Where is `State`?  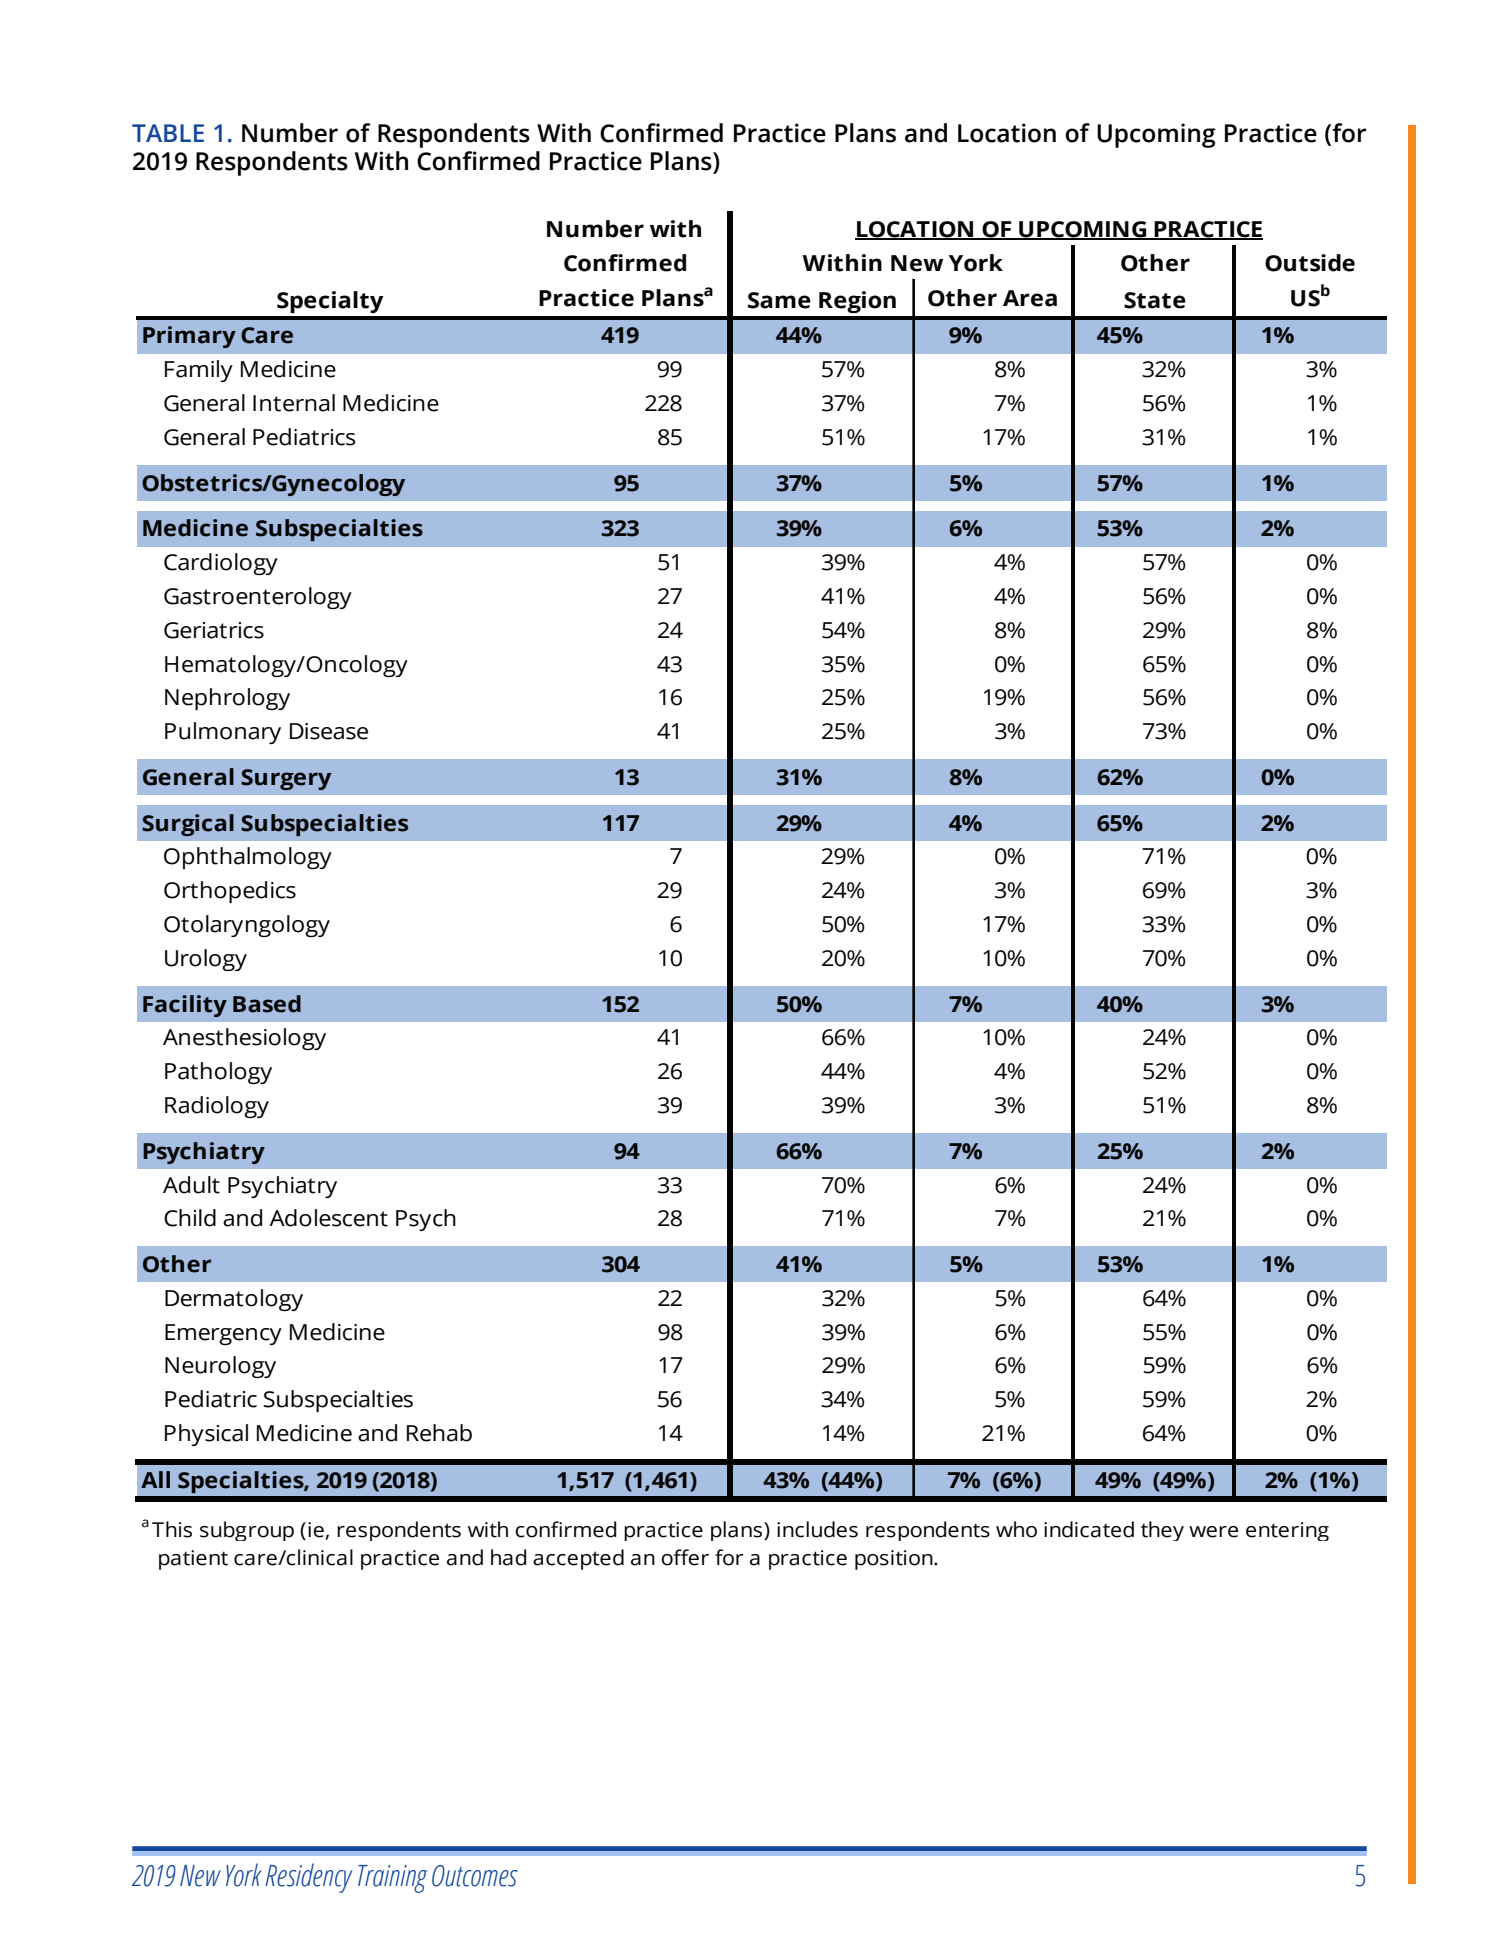
State is located at coordinates (1155, 300).
